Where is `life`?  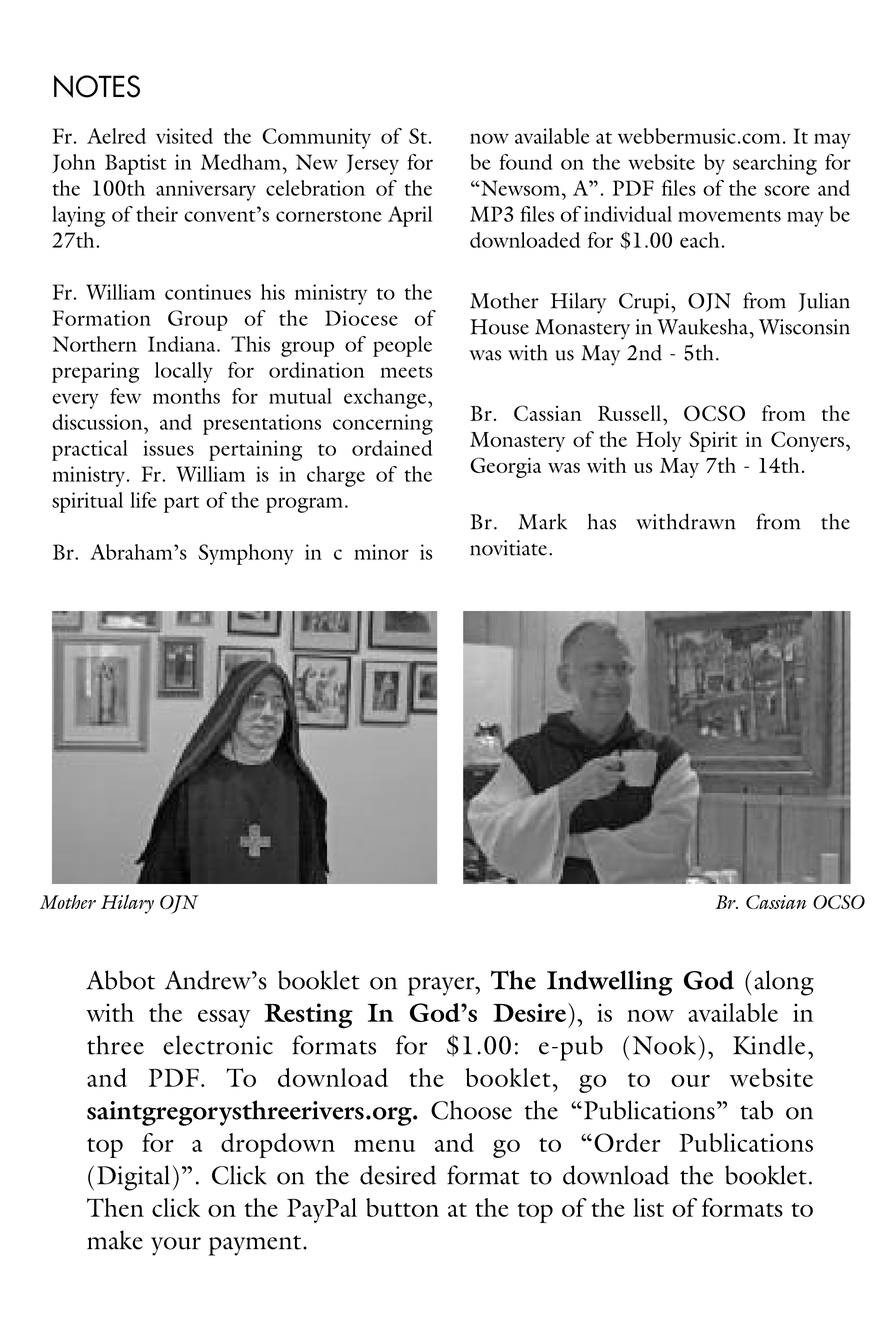 life is located at coordinates (143, 500).
